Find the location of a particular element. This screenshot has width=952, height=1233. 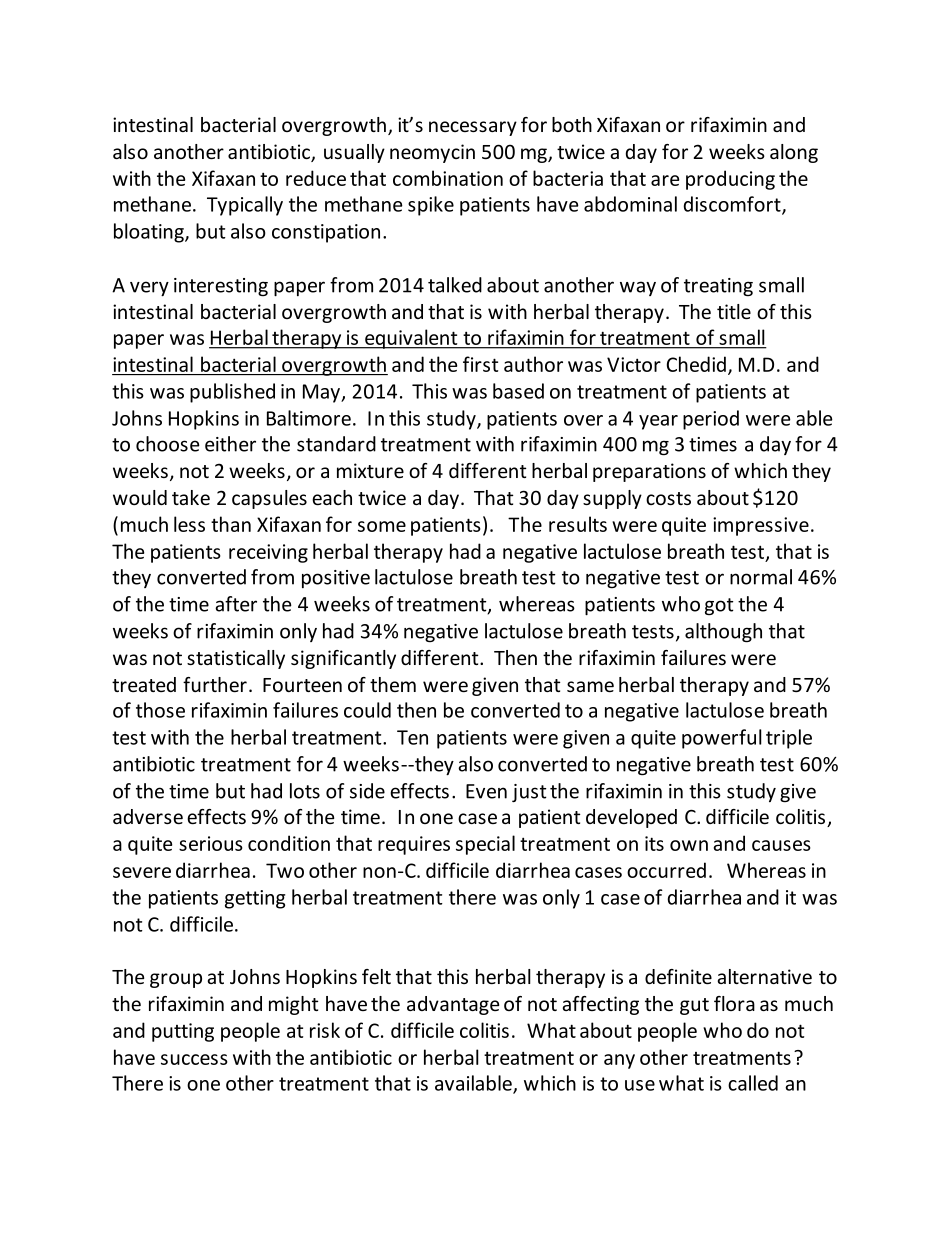

Typically is located at coordinates (245, 206).
